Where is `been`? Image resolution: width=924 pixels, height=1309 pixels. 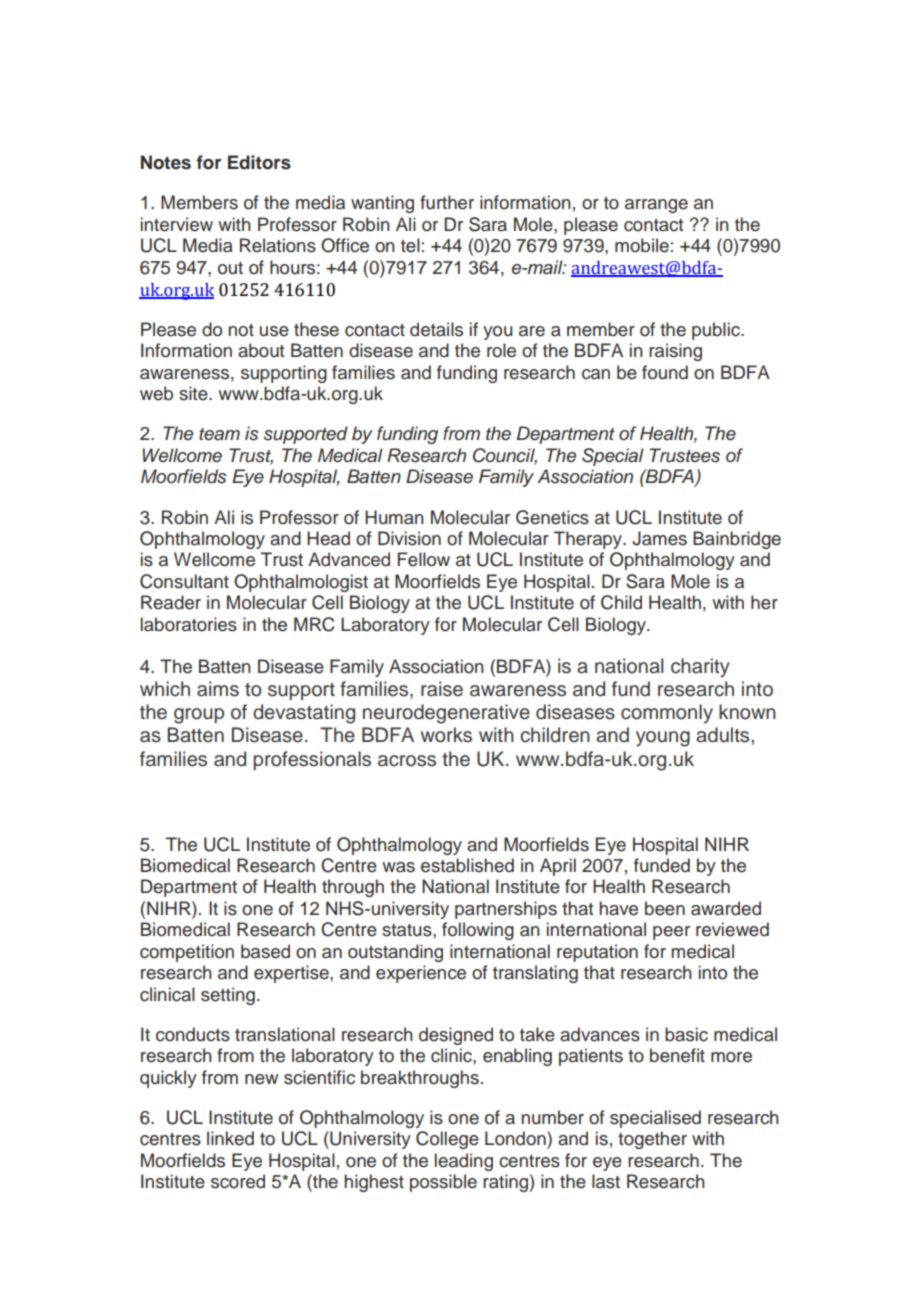
been is located at coordinates (665, 908).
